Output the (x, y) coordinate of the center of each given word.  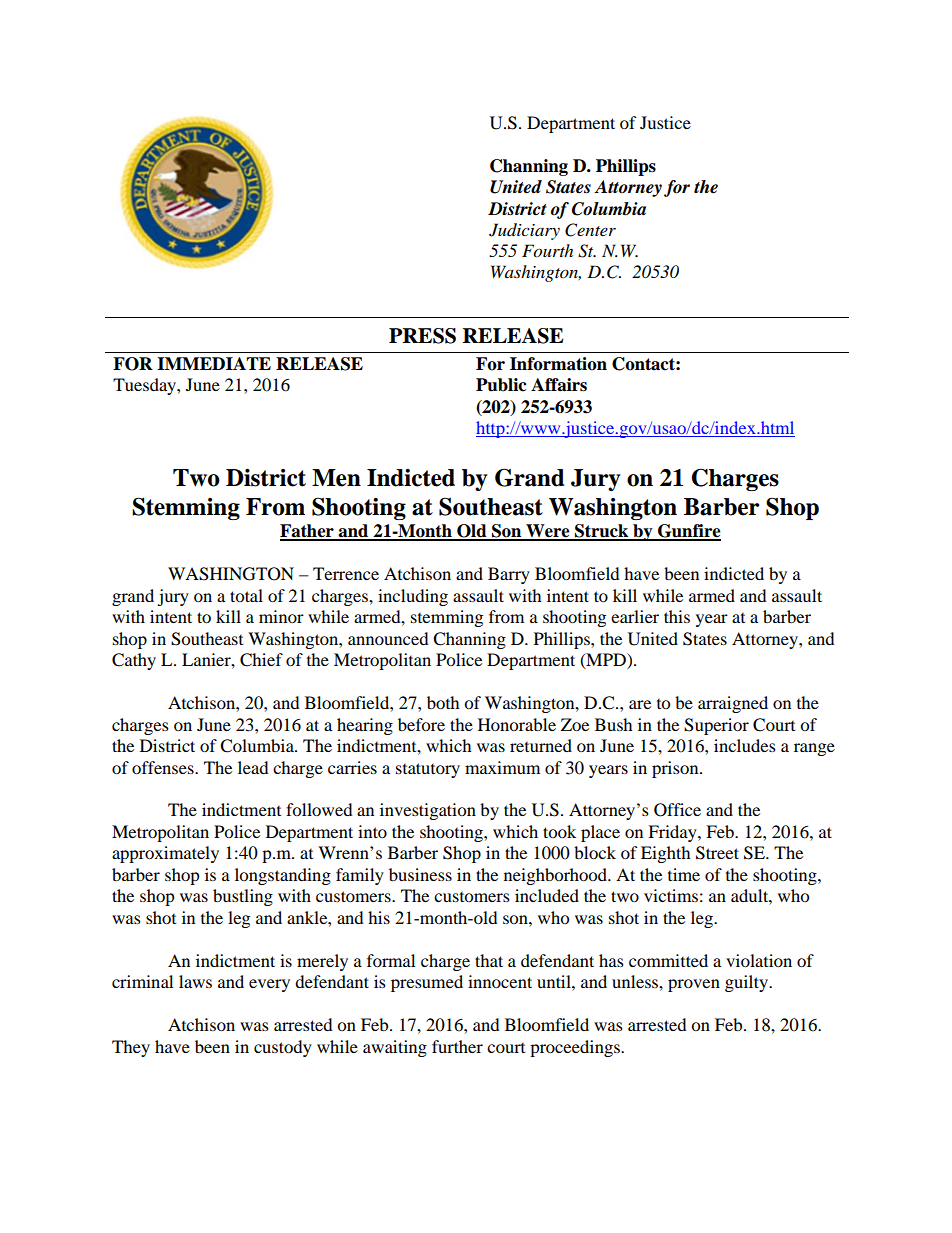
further (457, 1046)
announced (388, 638)
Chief (261, 660)
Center (590, 230)
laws (195, 981)
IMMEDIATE (214, 363)
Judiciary (524, 231)
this (677, 616)
